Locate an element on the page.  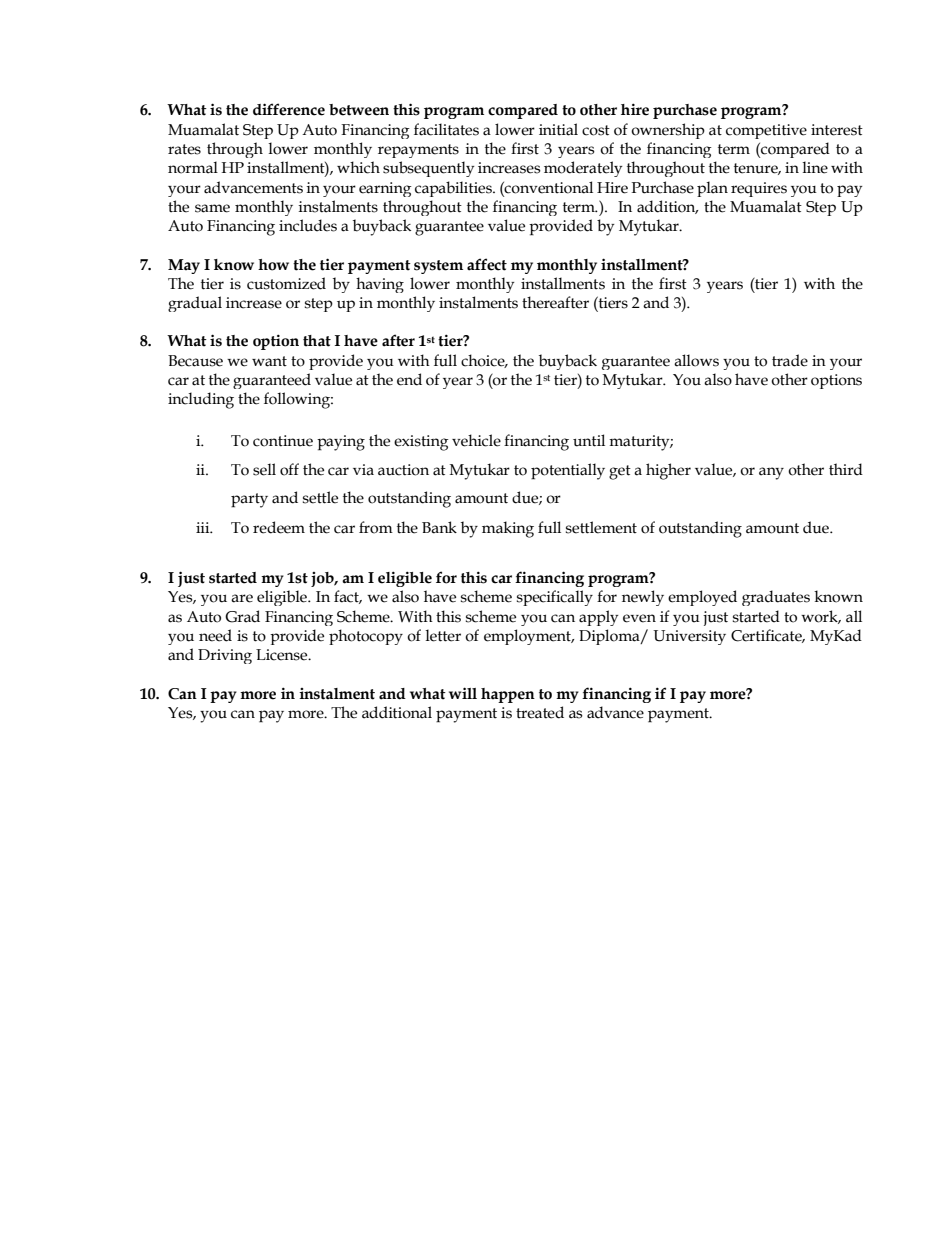
requires is located at coordinates (759, 189).
